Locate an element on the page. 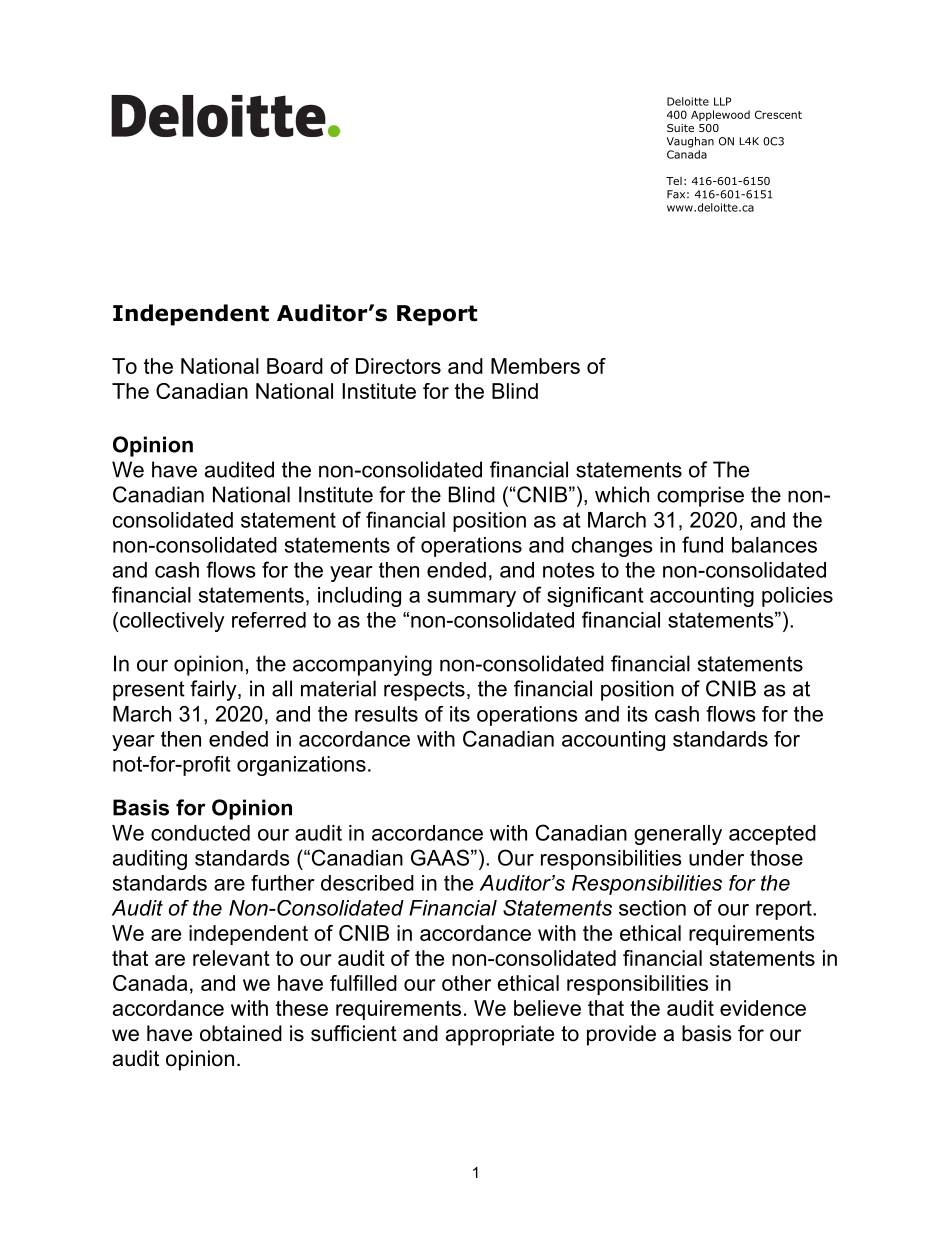 This page has width=952, height=1233. obtained is located at coordinates (241, 1033).
